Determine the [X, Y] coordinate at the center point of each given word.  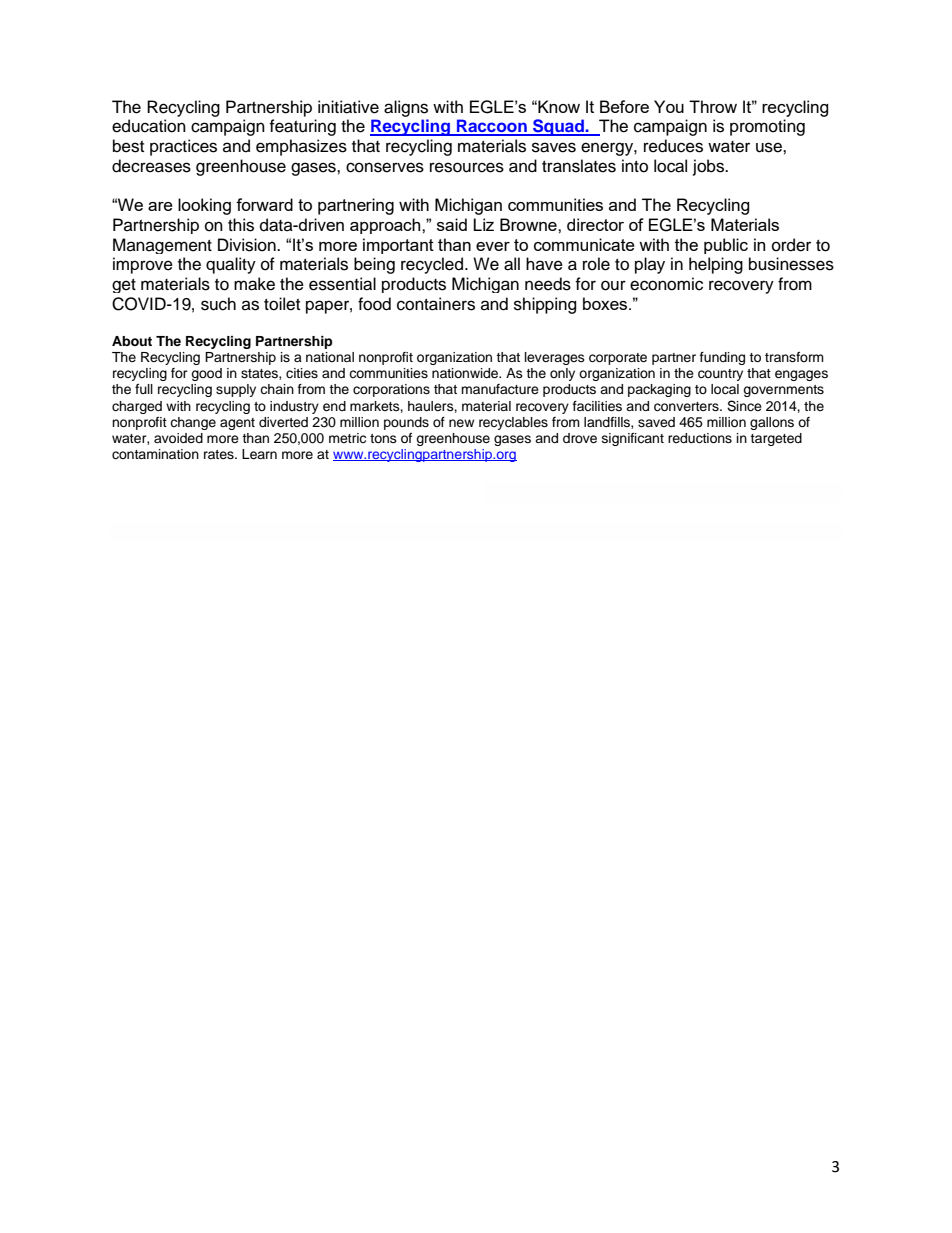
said [452, 224]
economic [666, 284]
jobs [710, 167]
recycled [433, 265]
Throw [713, 106]
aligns [406, 108]
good [206, 374]
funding [722, 358]
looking [204, 206]
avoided [178, 438]
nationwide [466, 373]
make [254, 284]
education [149, 126]
